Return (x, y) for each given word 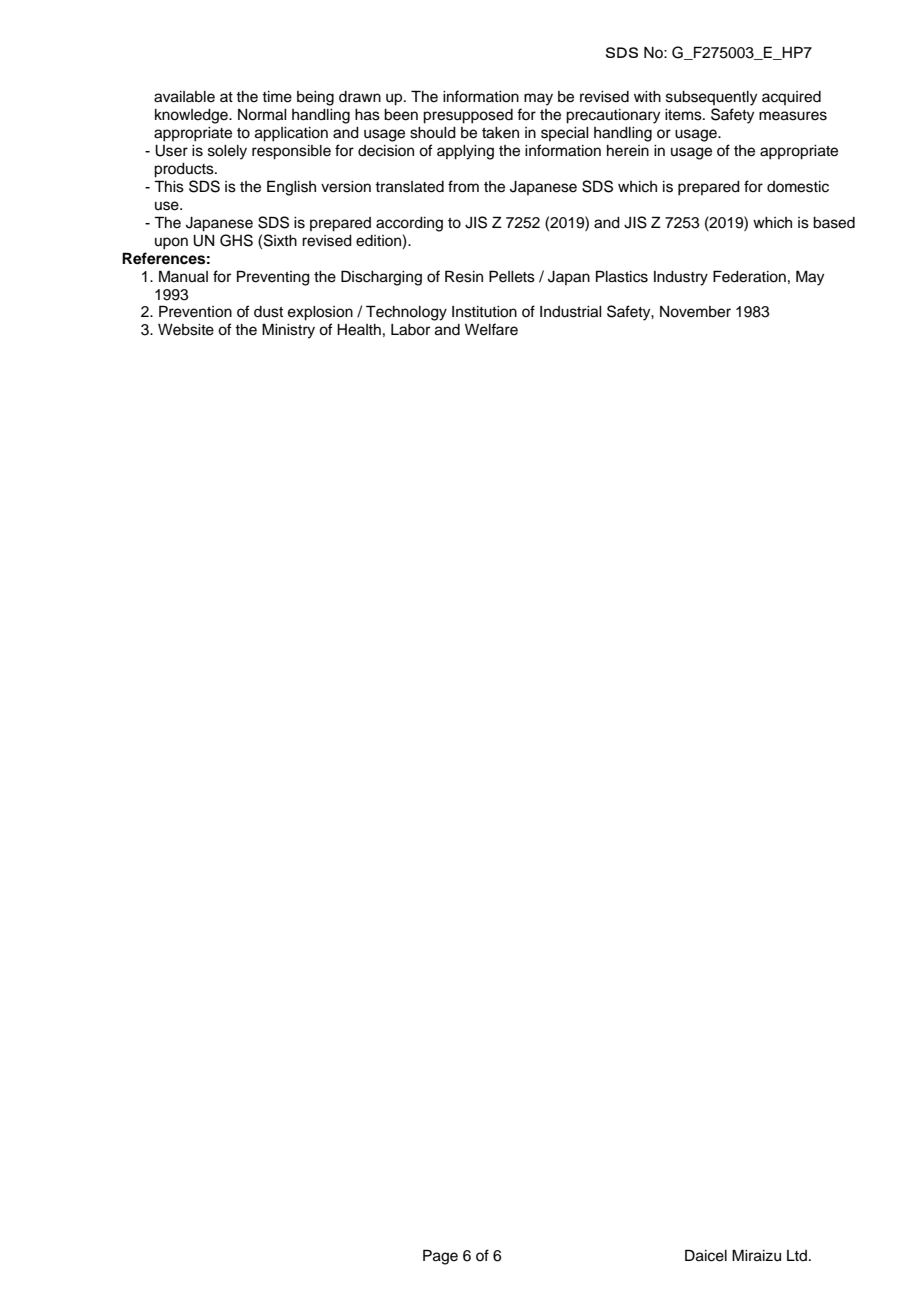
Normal (262, 115)
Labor (410, 330)
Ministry (288, 331)
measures (793, 116)
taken (500, 133)
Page (440, 1257)
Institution (484, 312)
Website (186, 330)
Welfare (491, 329)
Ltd (797, 1255)
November (695, 312)
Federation (749, 276)
